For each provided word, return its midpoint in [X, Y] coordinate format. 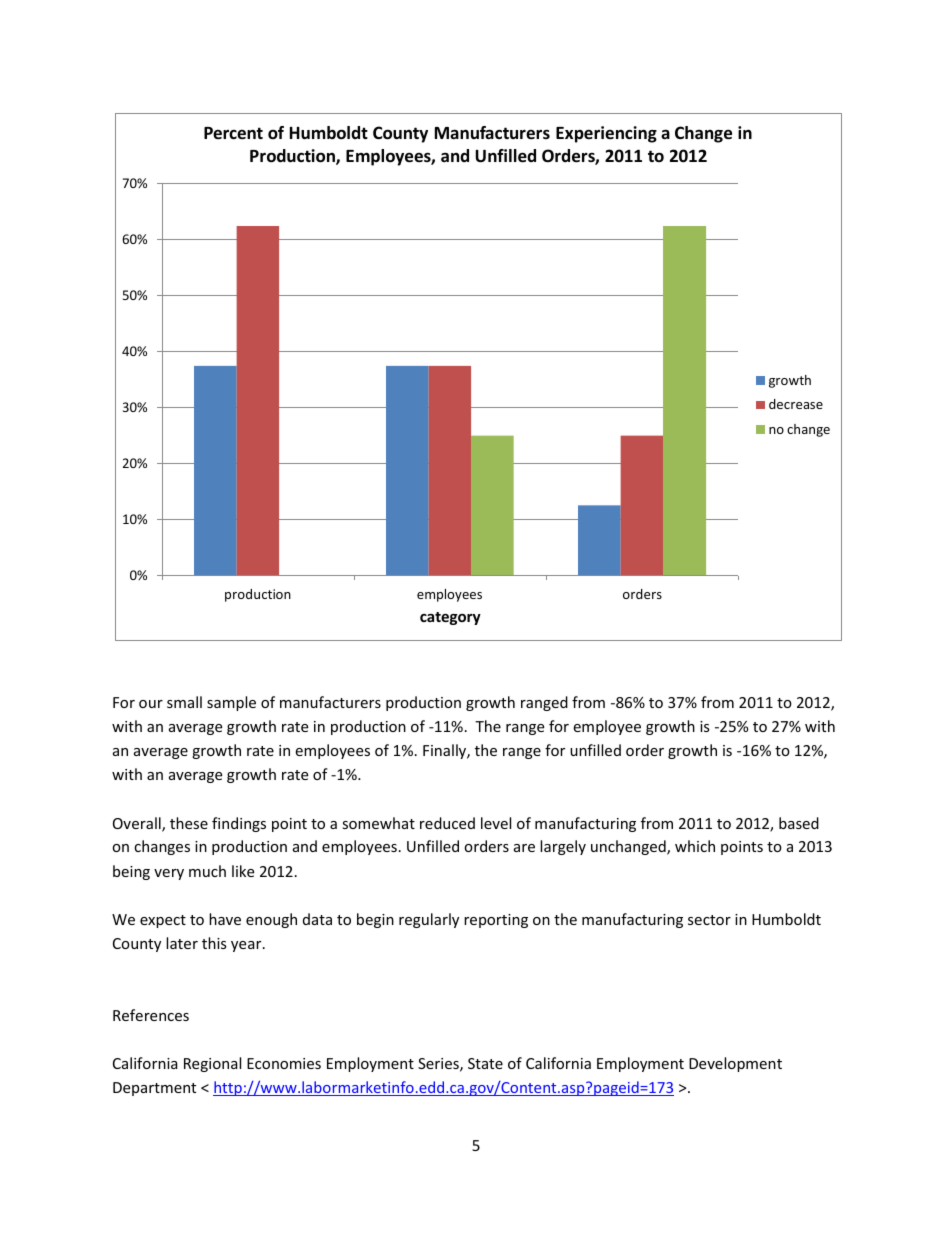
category [450, 618]
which [695, 846]
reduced [447, 823]
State [485, 1063]
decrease [796, 404]
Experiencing [606, 134]
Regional [212, 1064]
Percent [233, 133]
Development [735, 1064]
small [184, 702]
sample [231, 703]
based [799, 823]
